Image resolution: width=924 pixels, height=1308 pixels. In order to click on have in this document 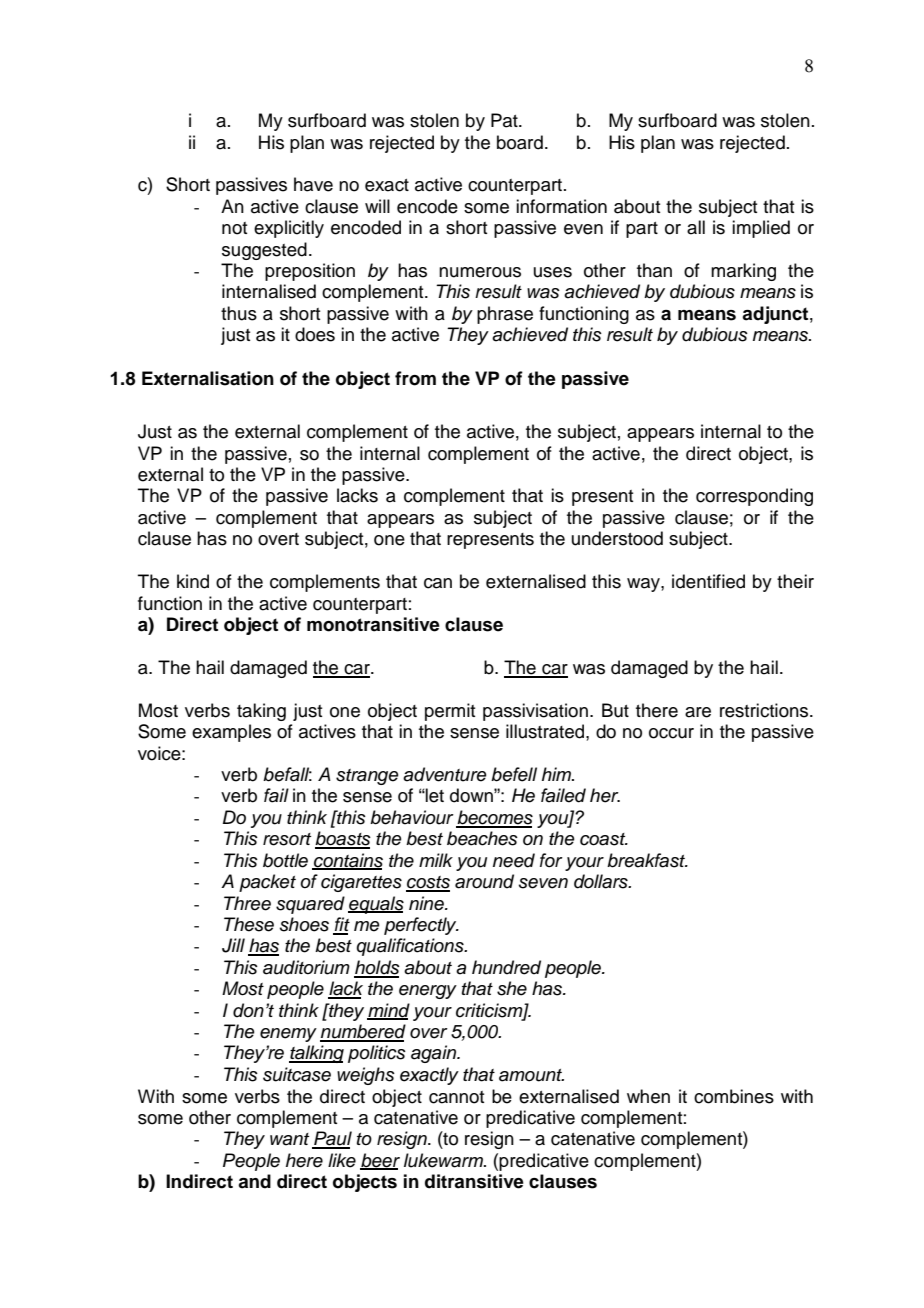, I will do `click(313, 184)`.
